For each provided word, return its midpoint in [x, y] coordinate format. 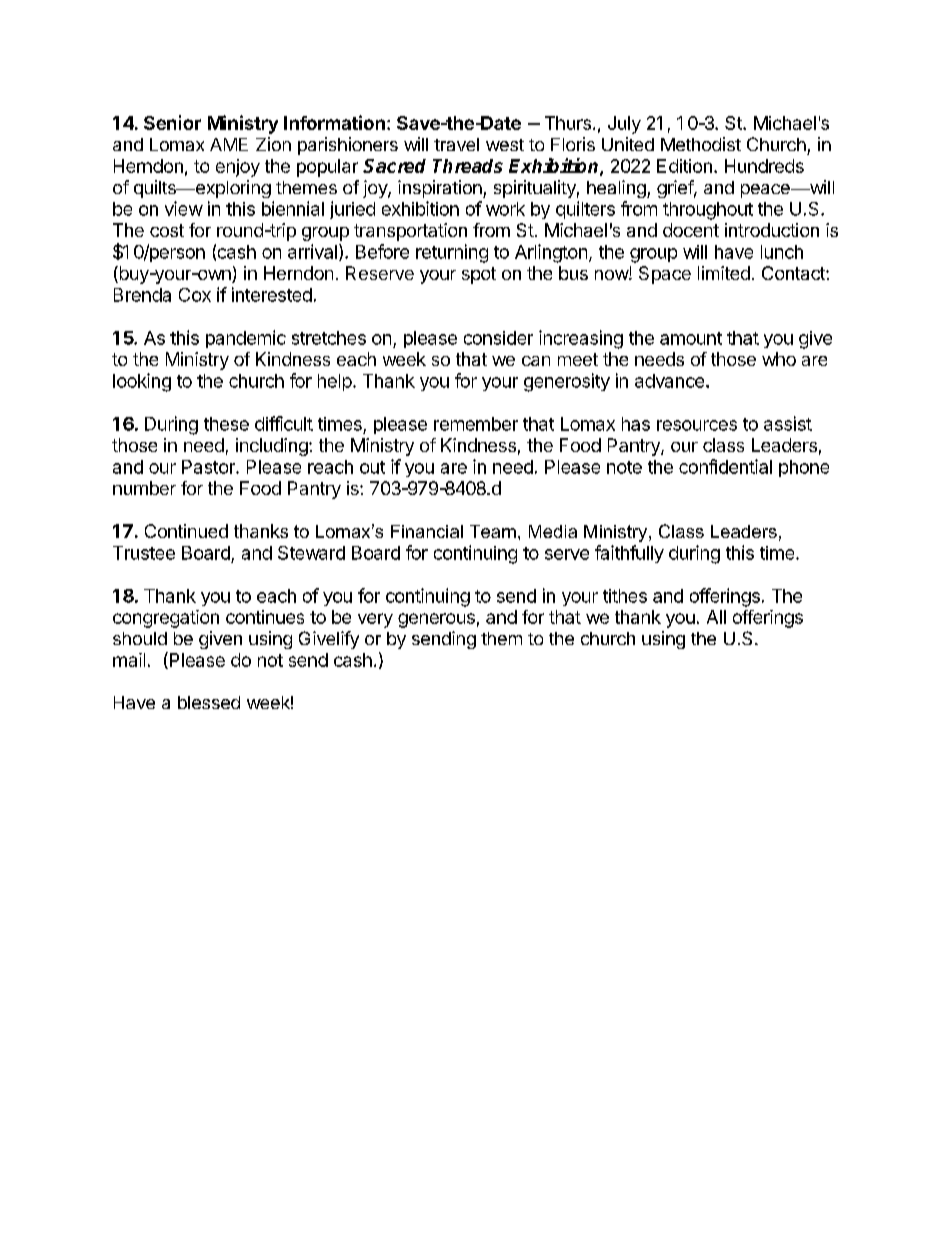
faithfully [629, 554]
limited [724, 273]
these [226, 424]
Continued [186, 531]
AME [229, 144]
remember [476, 424]
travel [456, 144]
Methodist [701, 144]
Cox [195, 295]
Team [493, 531]
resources [697, 425]
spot [479, 275]
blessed [209, 702]
